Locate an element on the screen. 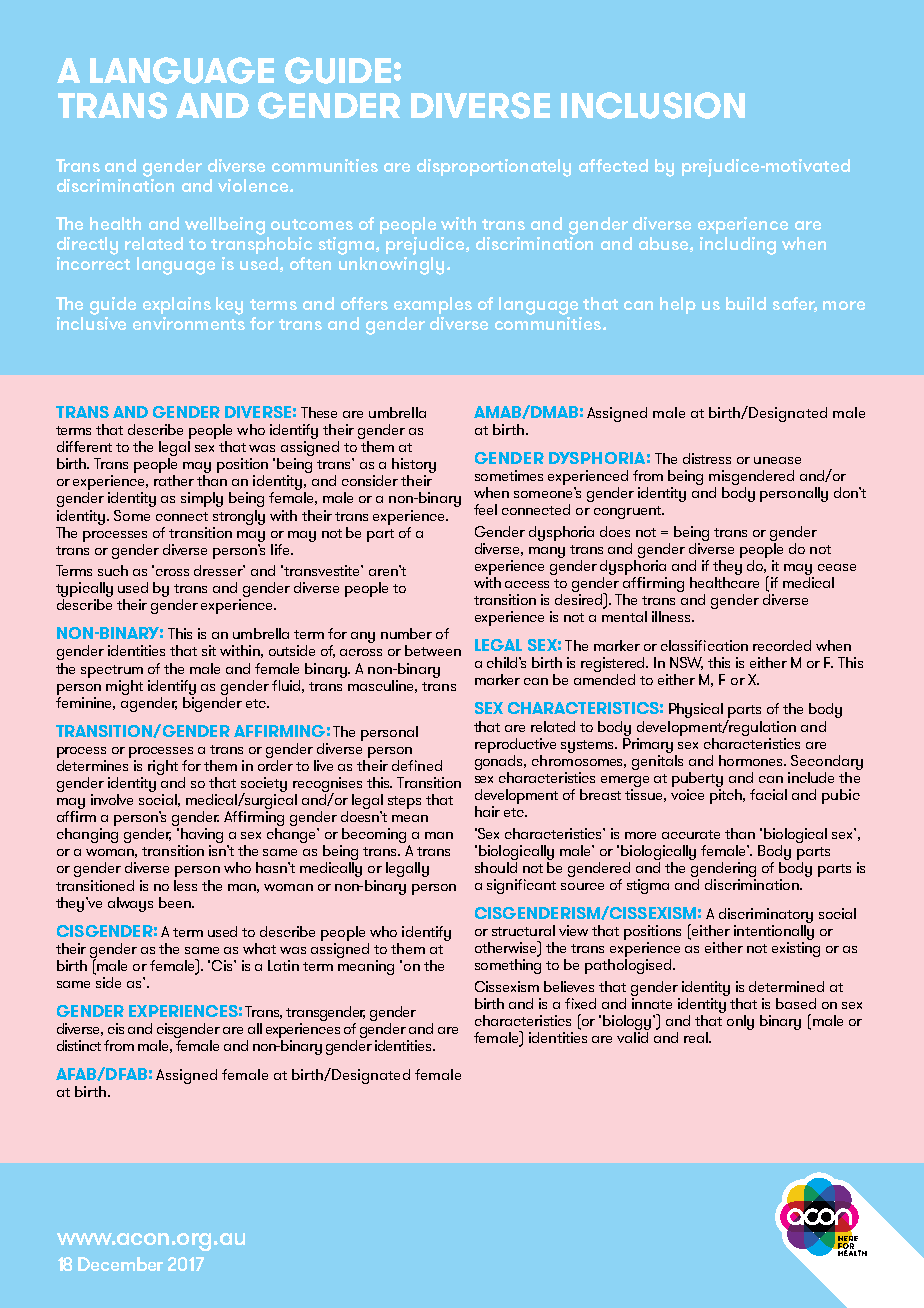 This screenshot has height=1308, width=924. only is located at coordinates (740, 1022).
